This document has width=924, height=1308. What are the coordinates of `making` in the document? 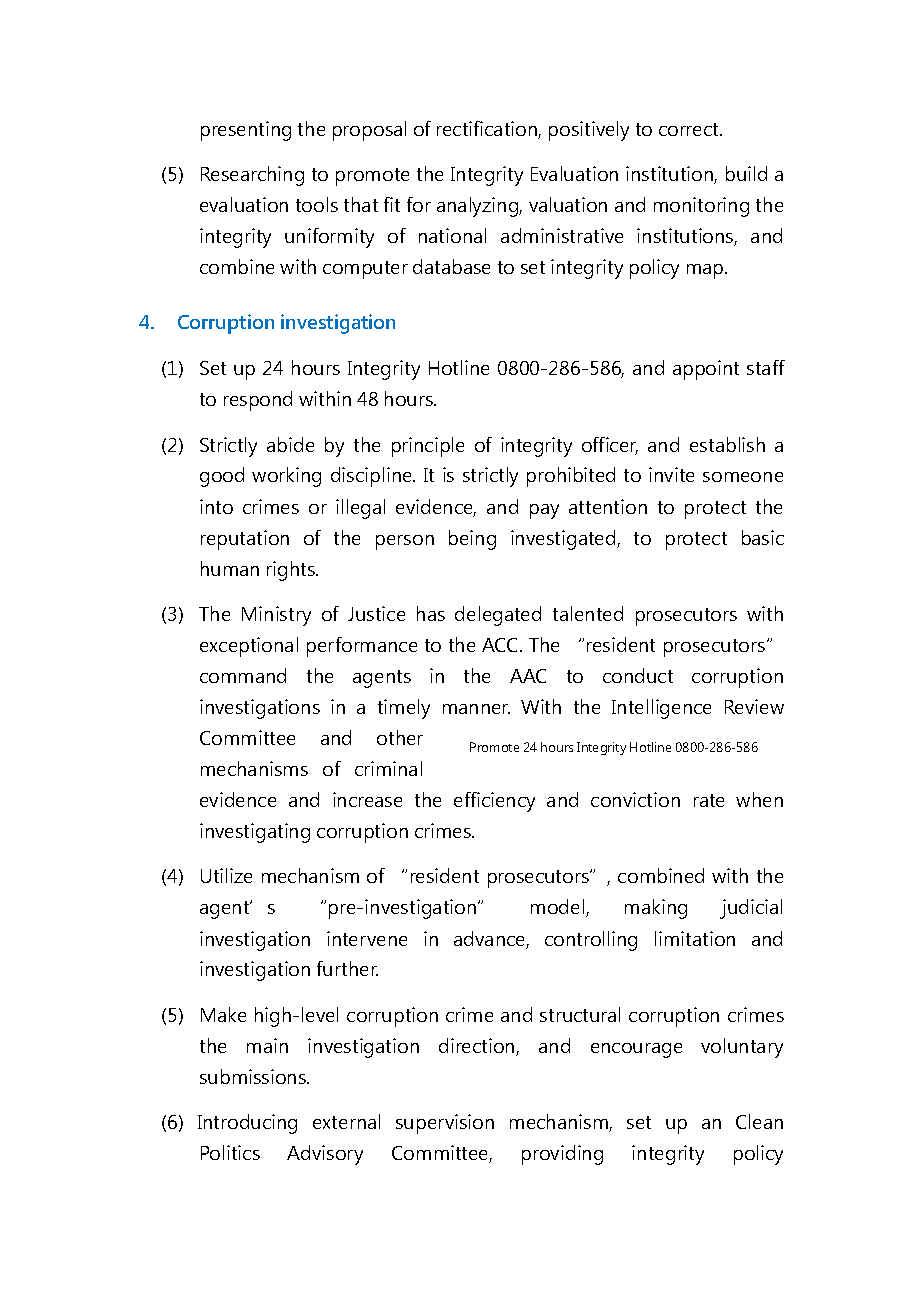 It's located at (656, 909).
